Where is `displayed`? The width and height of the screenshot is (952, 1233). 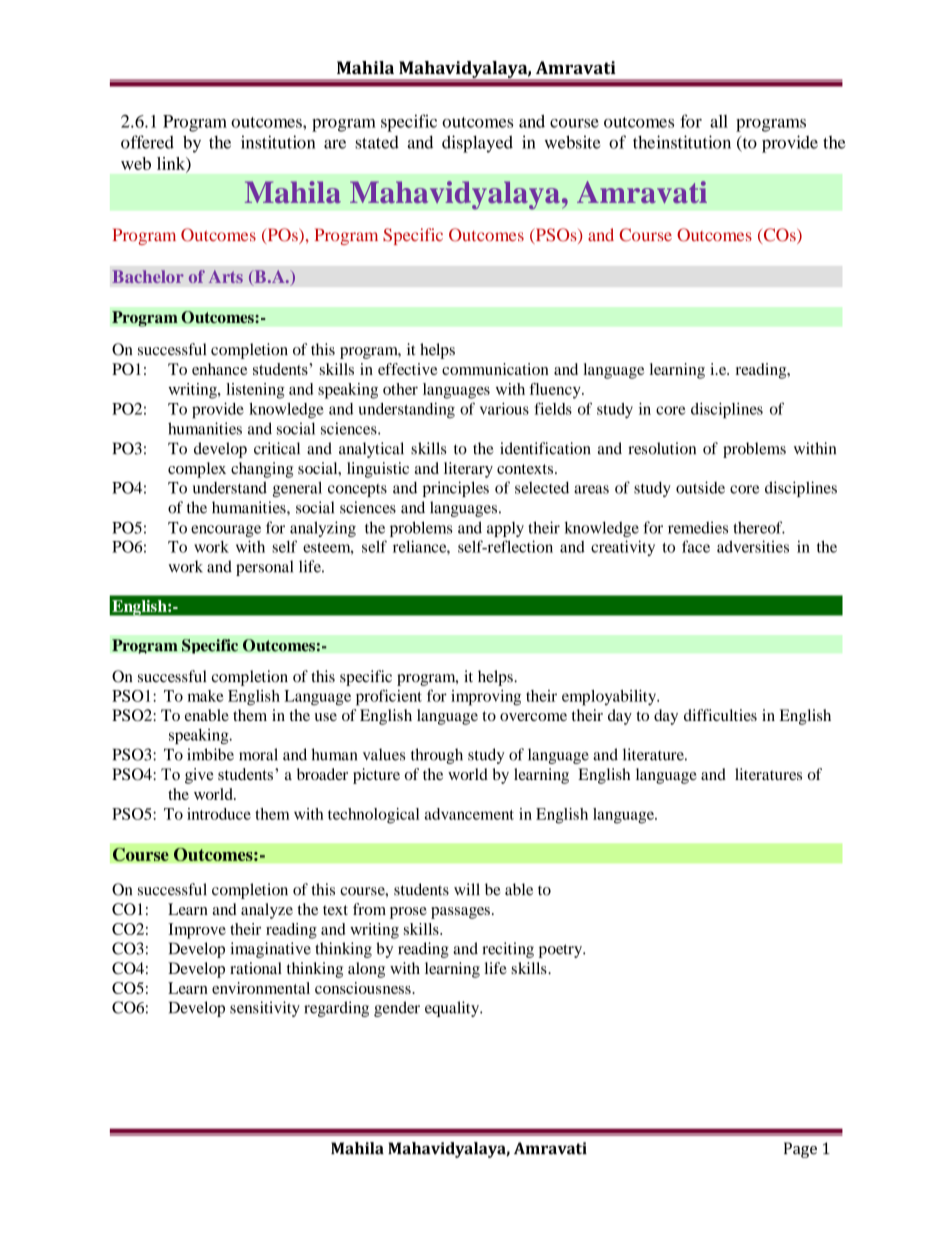
displayed is located at coordinates (477, 144).
